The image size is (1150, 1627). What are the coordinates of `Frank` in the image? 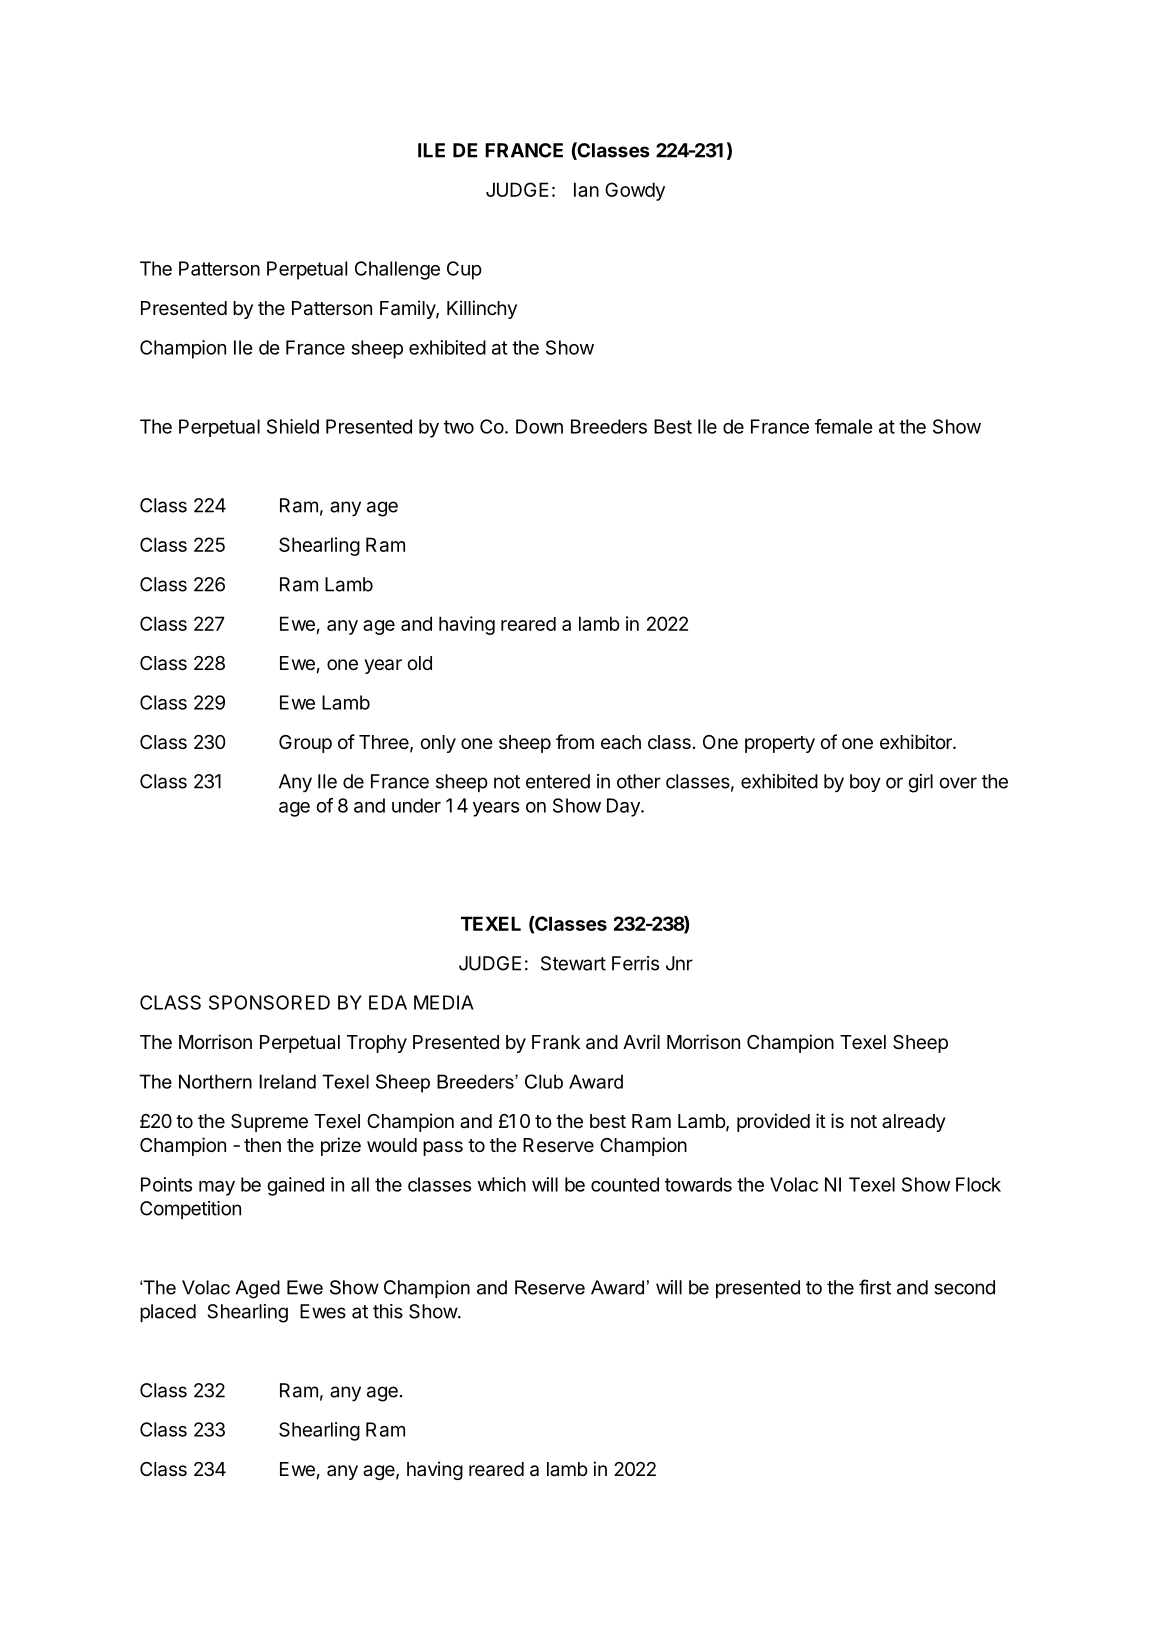 It's located at (556, 1042).
